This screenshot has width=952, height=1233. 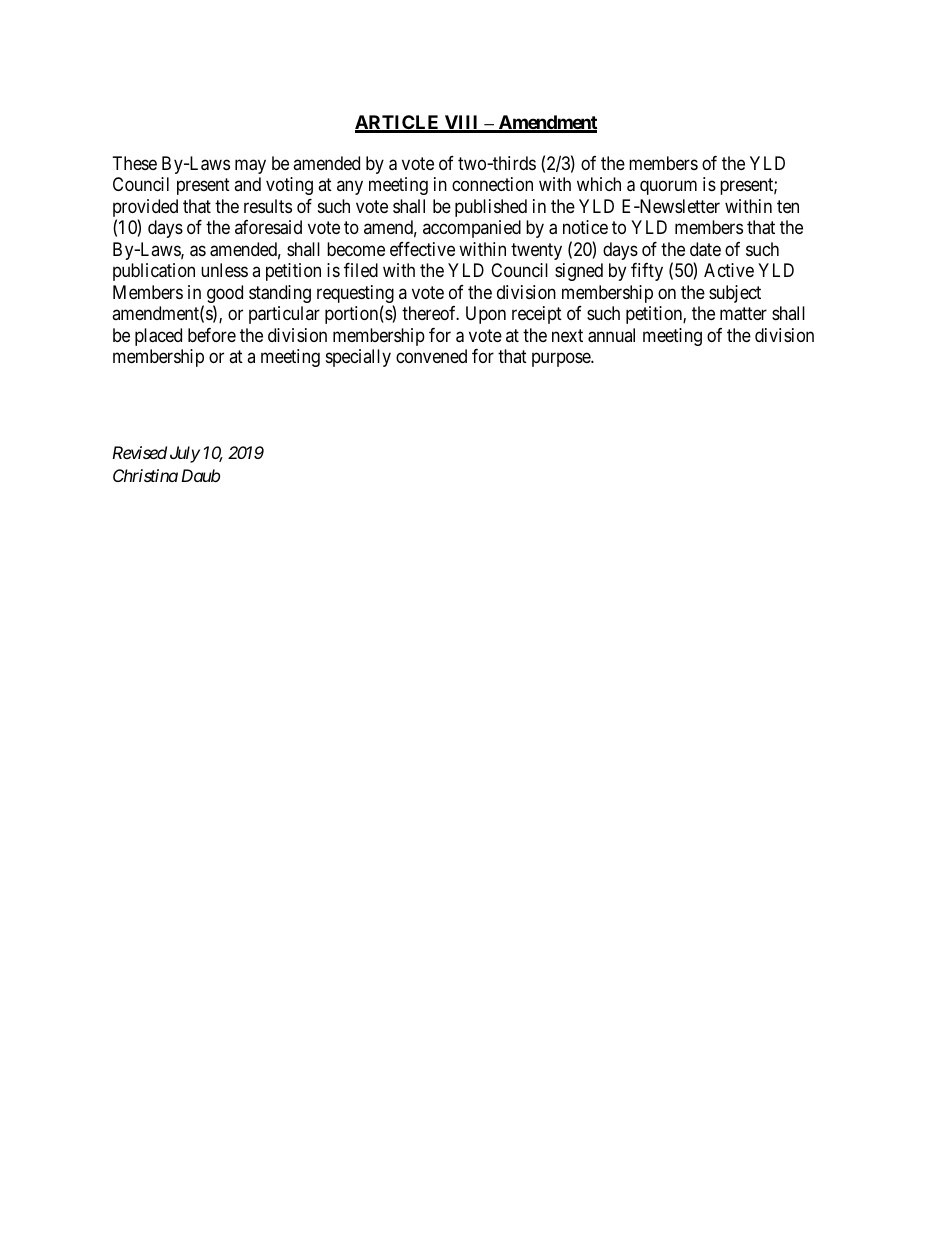 What do you see at coordinates (735, 294) in the screenshot?
I see `subject` at bounding box center [735, 294].
